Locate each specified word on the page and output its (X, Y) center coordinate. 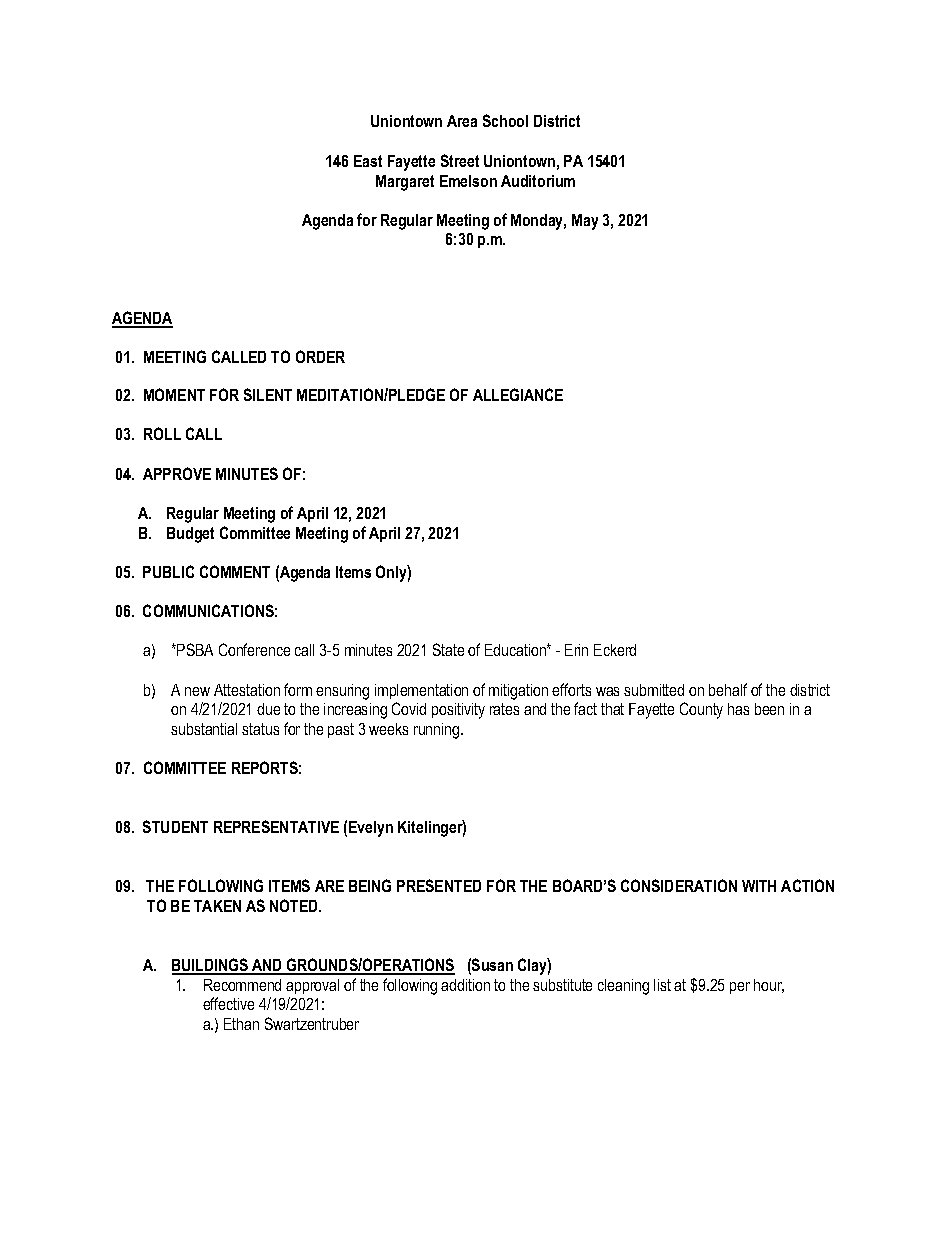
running (438, 731)
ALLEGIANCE (518, 394)
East (368, 161)
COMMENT (235, 571)
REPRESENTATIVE (276, 826)
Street (460, 160)
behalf (728, 689)
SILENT (268, 394)
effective (228, 1003)
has (738, 709)
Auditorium (538, 181)
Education (516, 650)
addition (465, 985)
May (585, 222)
